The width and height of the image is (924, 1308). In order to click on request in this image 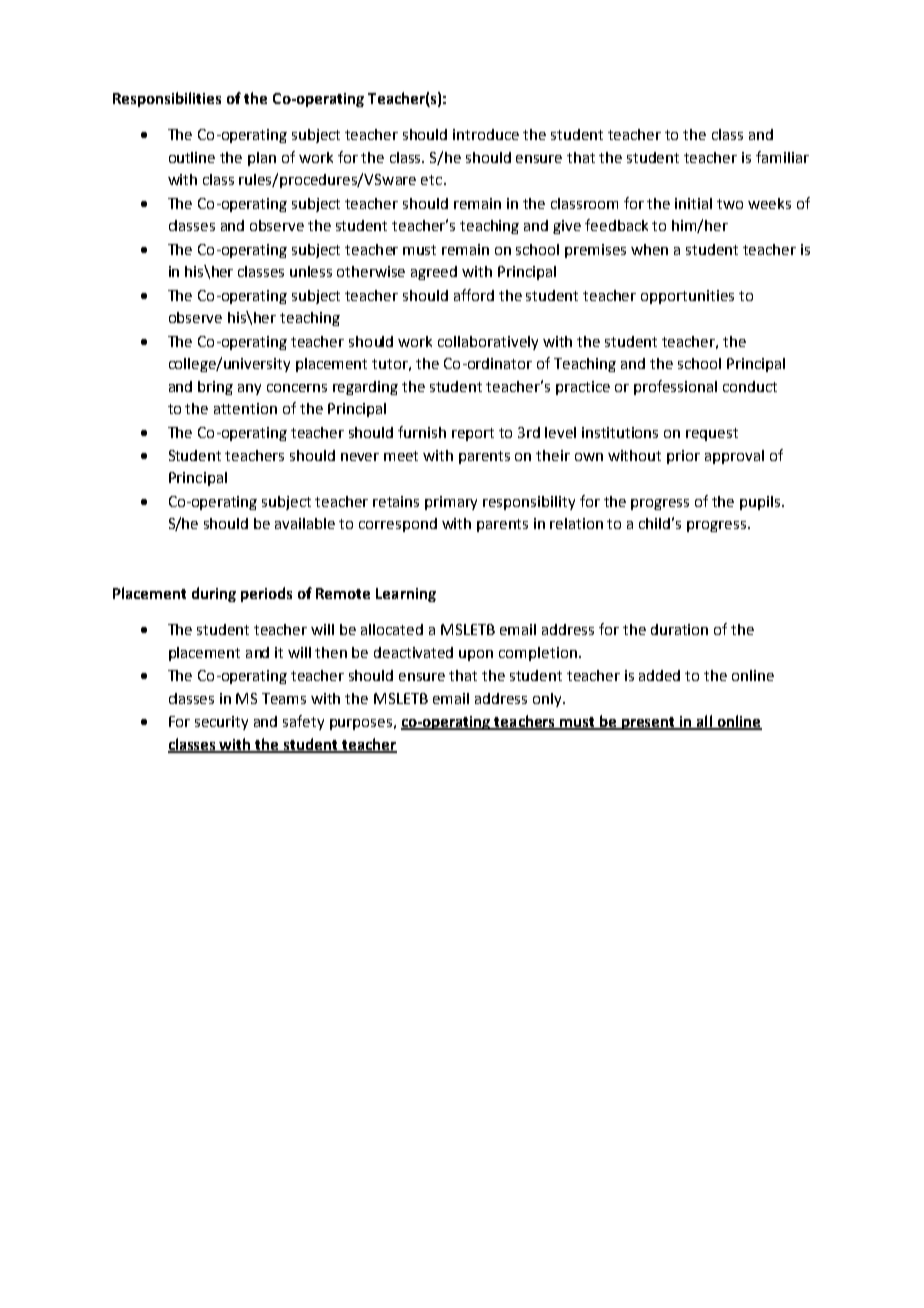, I will do `click(712, 434)`.
